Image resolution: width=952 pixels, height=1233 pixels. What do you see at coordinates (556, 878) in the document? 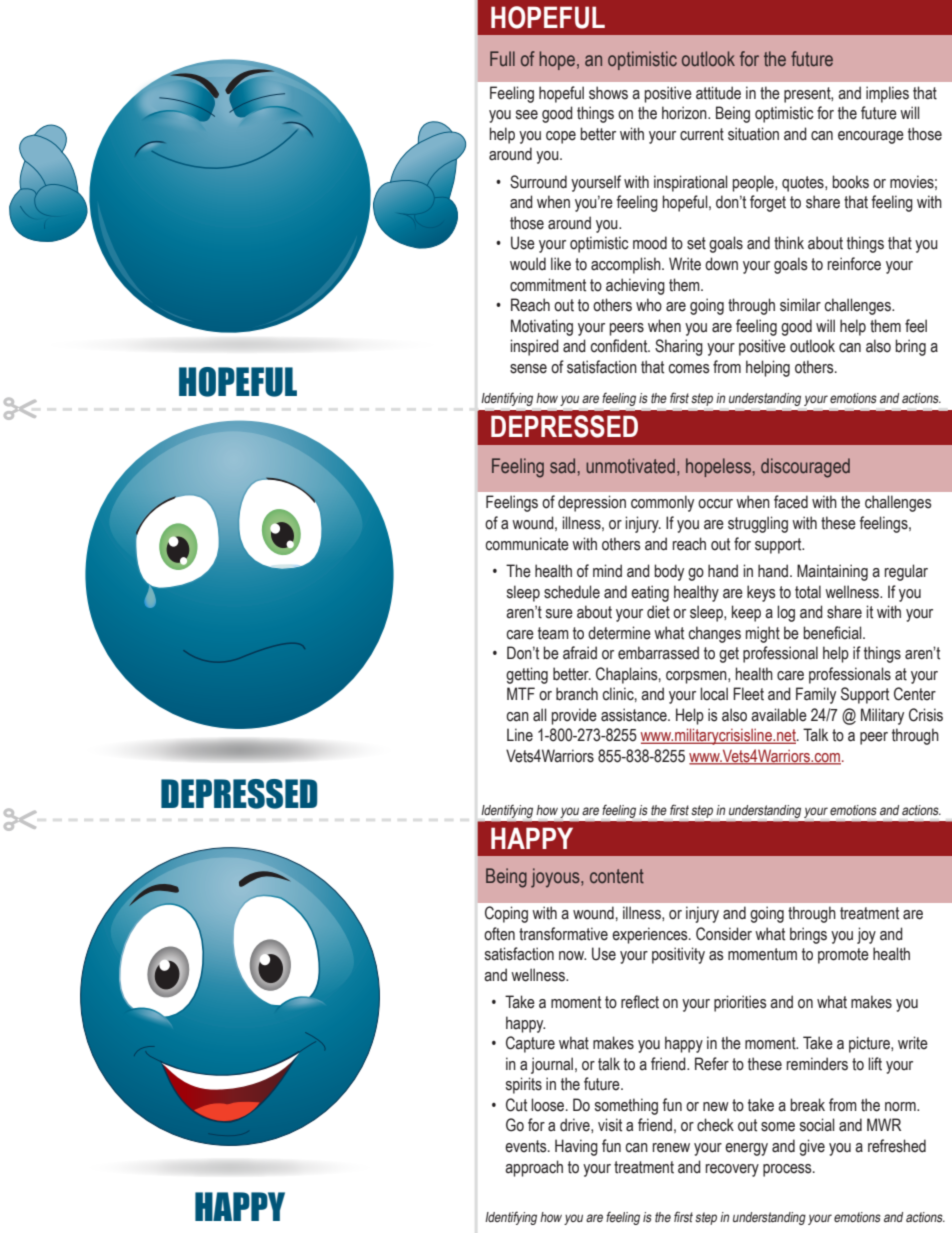
I see `joyous` at bounding box center [556, 878].
